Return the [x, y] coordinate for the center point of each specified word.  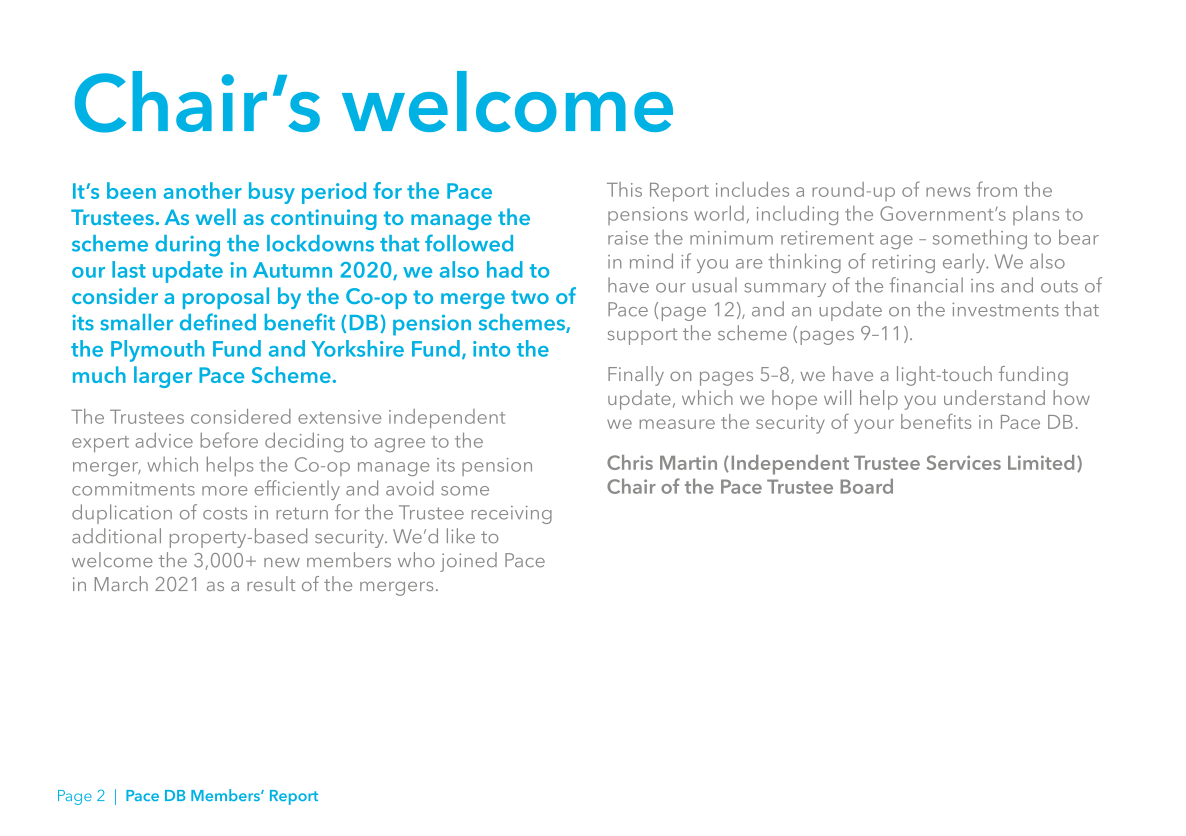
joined [468, 562]
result [271, 583]
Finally [636, 376]
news [948, 192]
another [203, 190]
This [624, 189]
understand [994, 397]
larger [163, 377]
